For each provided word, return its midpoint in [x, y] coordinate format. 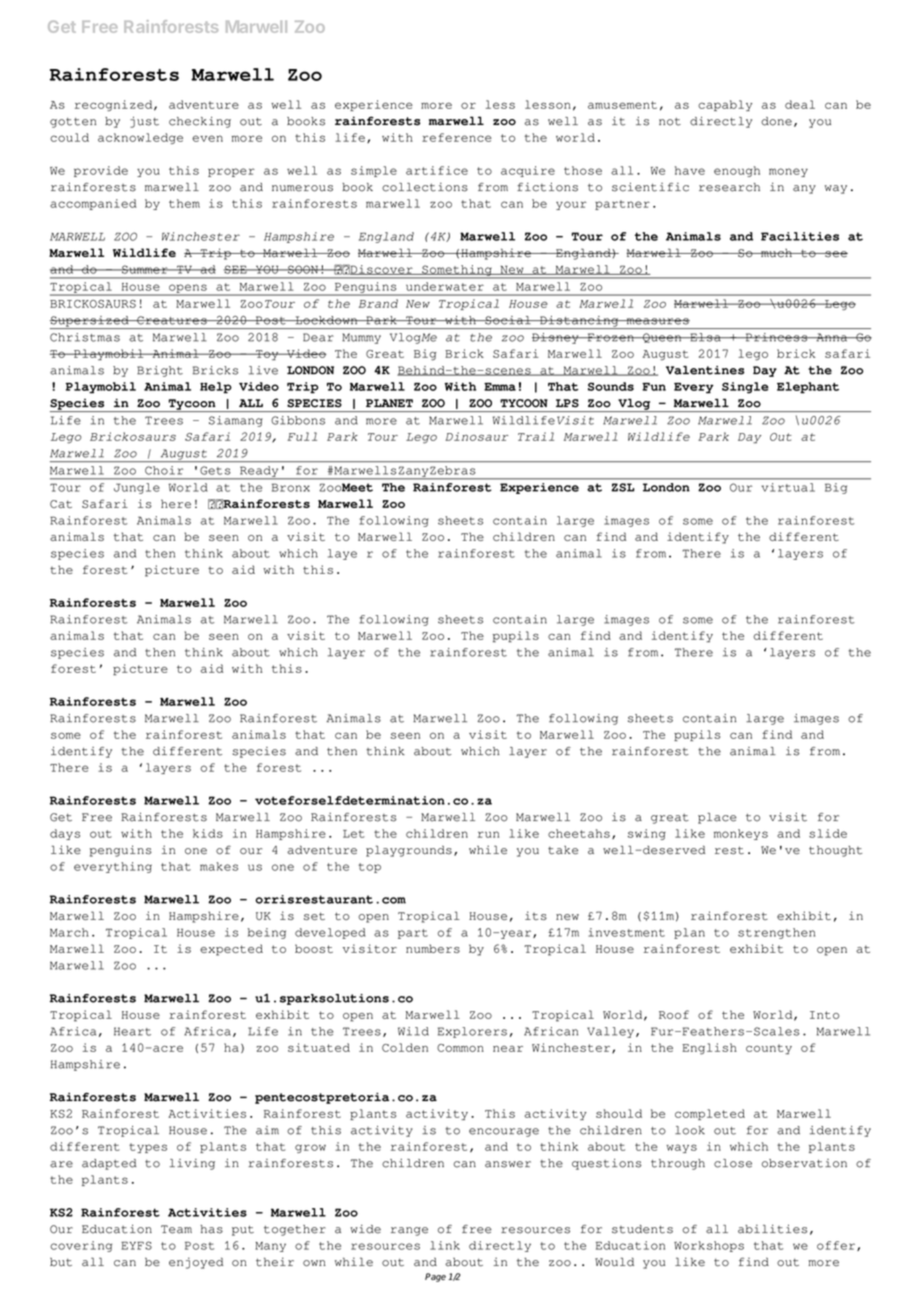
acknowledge [140, 138]
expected [231, 950]
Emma [500, 387]
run [488, 834]
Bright [160, 371]
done [776, 121]
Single [745, 388]
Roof [674, 1014]
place [717, 818]
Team [176, 1229]
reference [457, 137]
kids [208, 833]
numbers [433, 948]
